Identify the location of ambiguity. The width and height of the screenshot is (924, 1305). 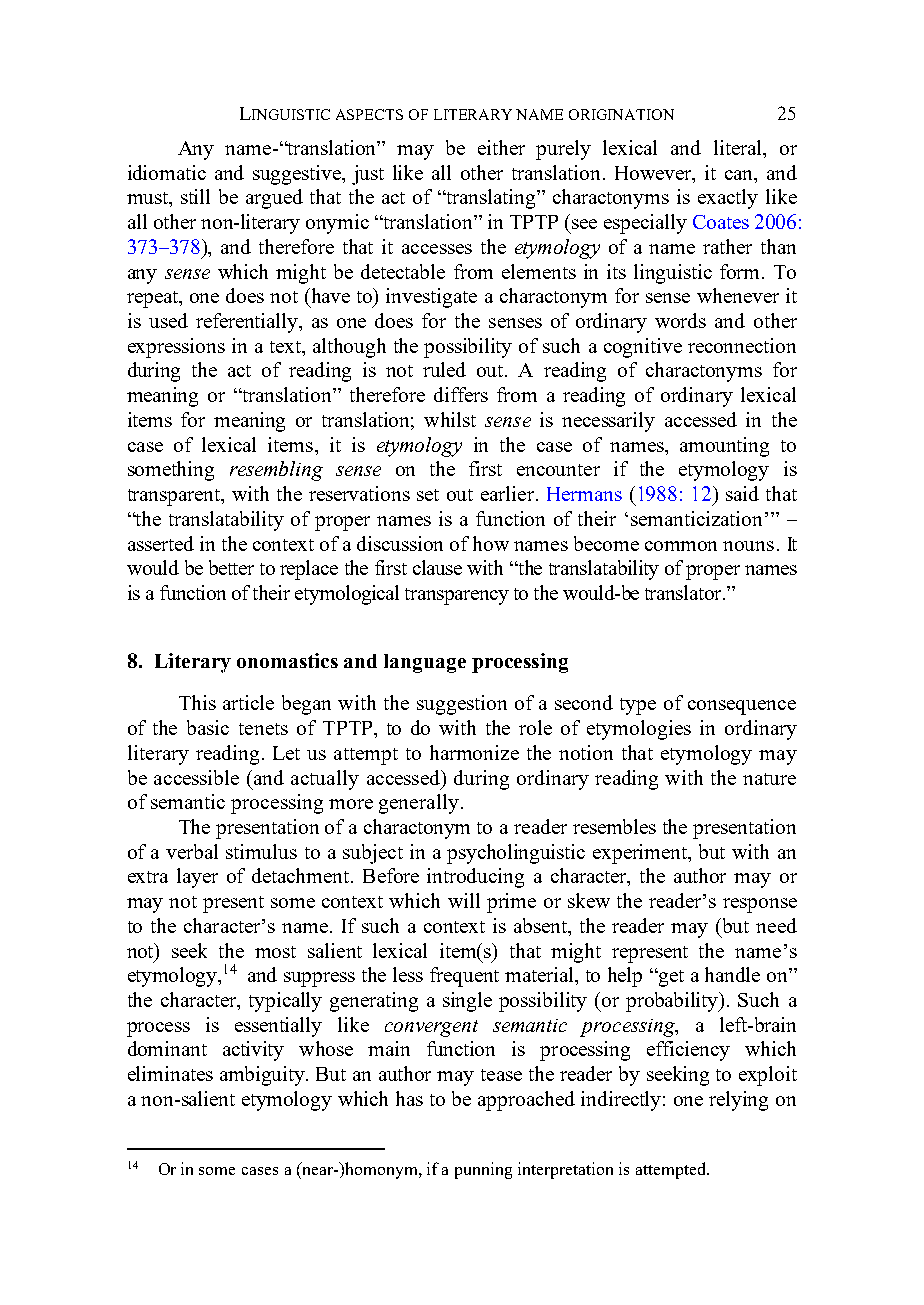
(263, 1076).
